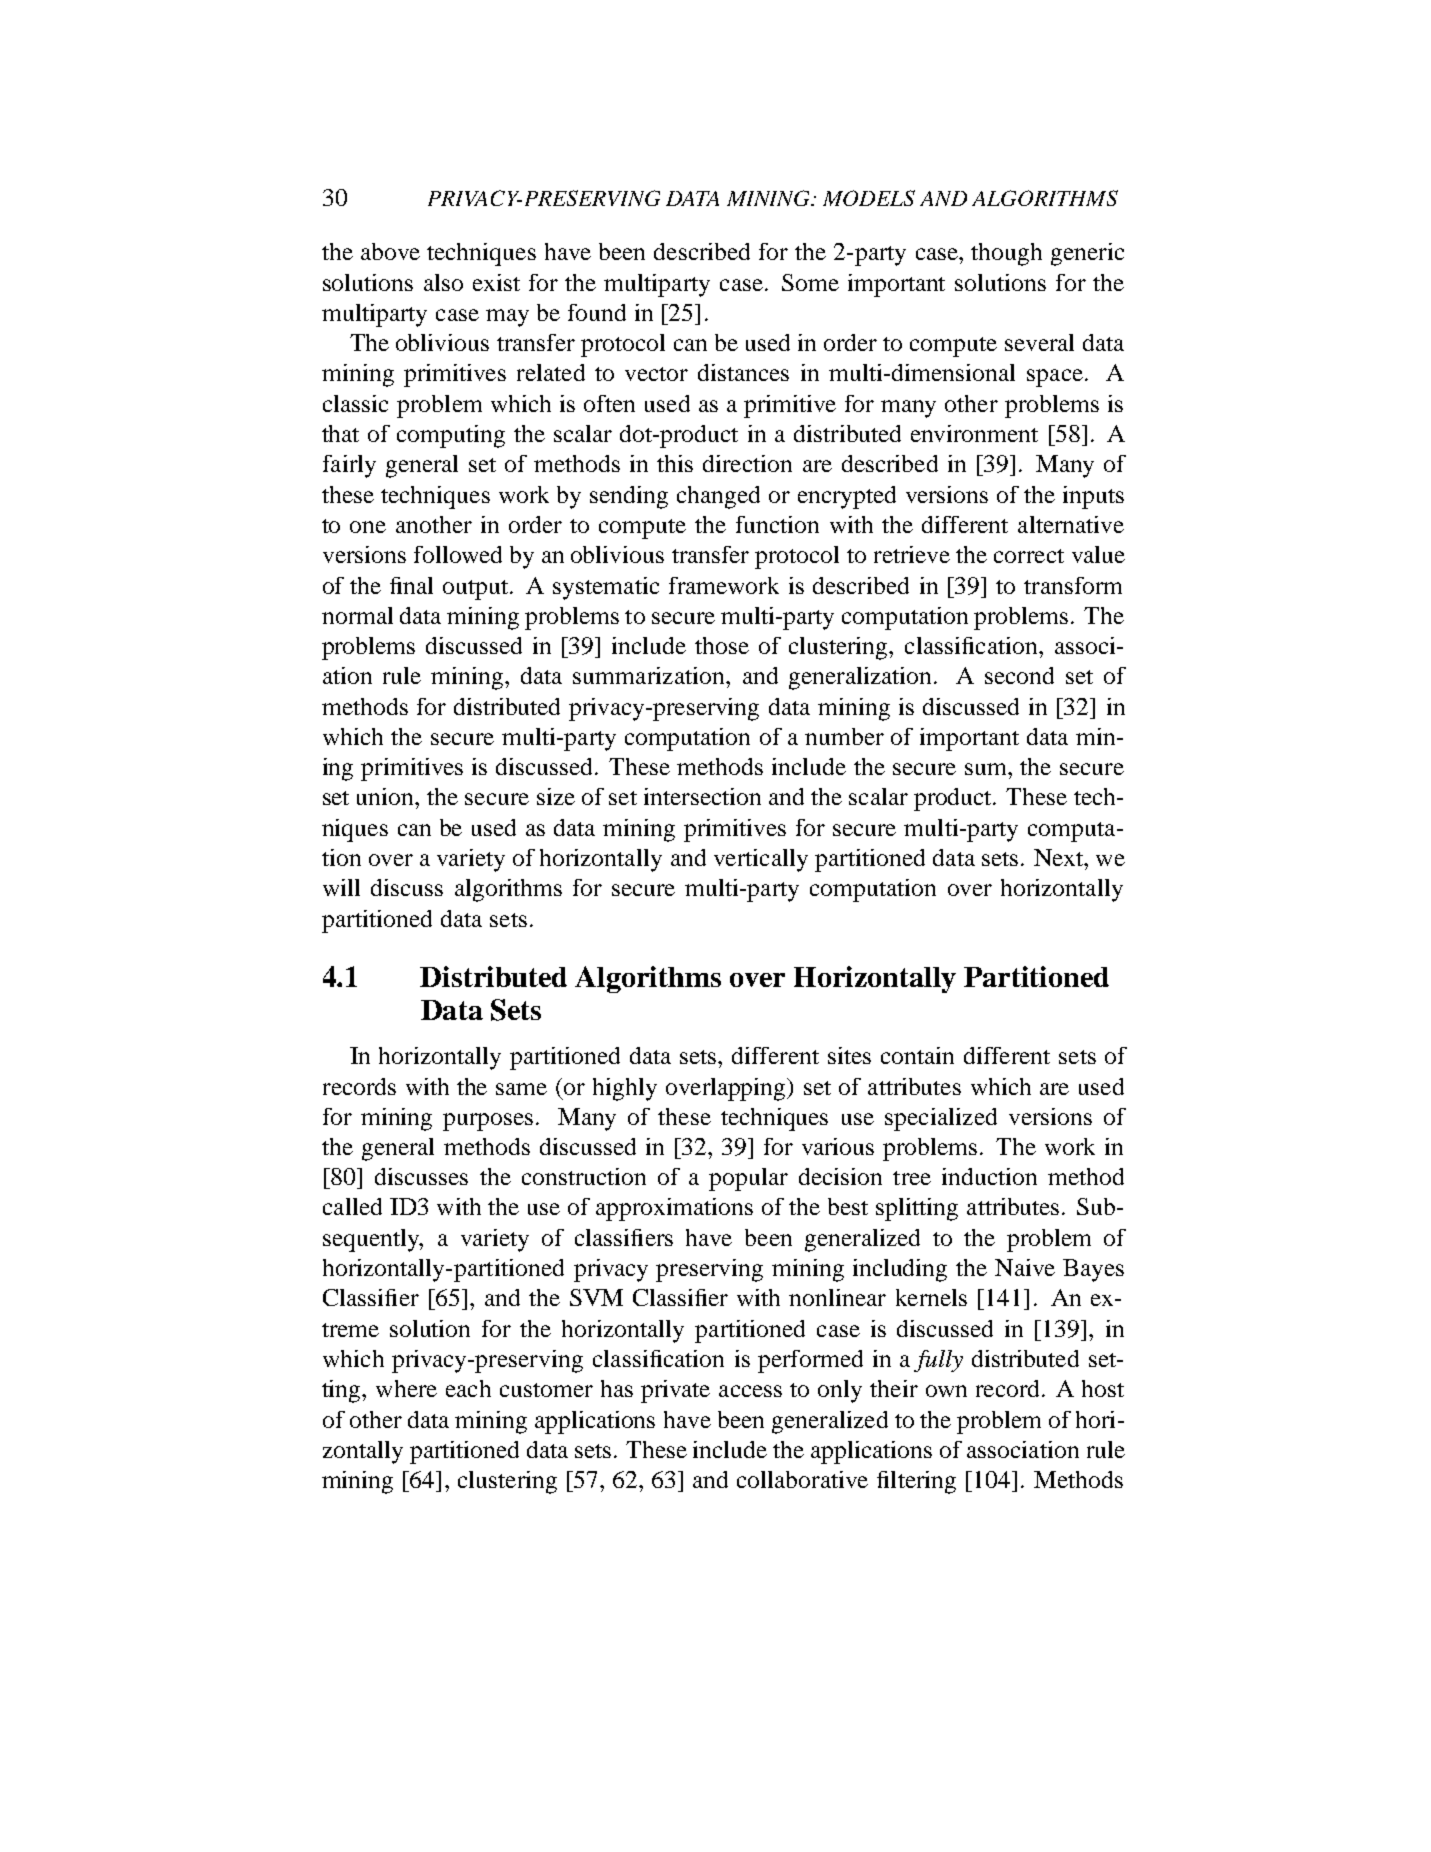 This page has width=1431, height=1852. I want to click on final, so click(411, 585).
